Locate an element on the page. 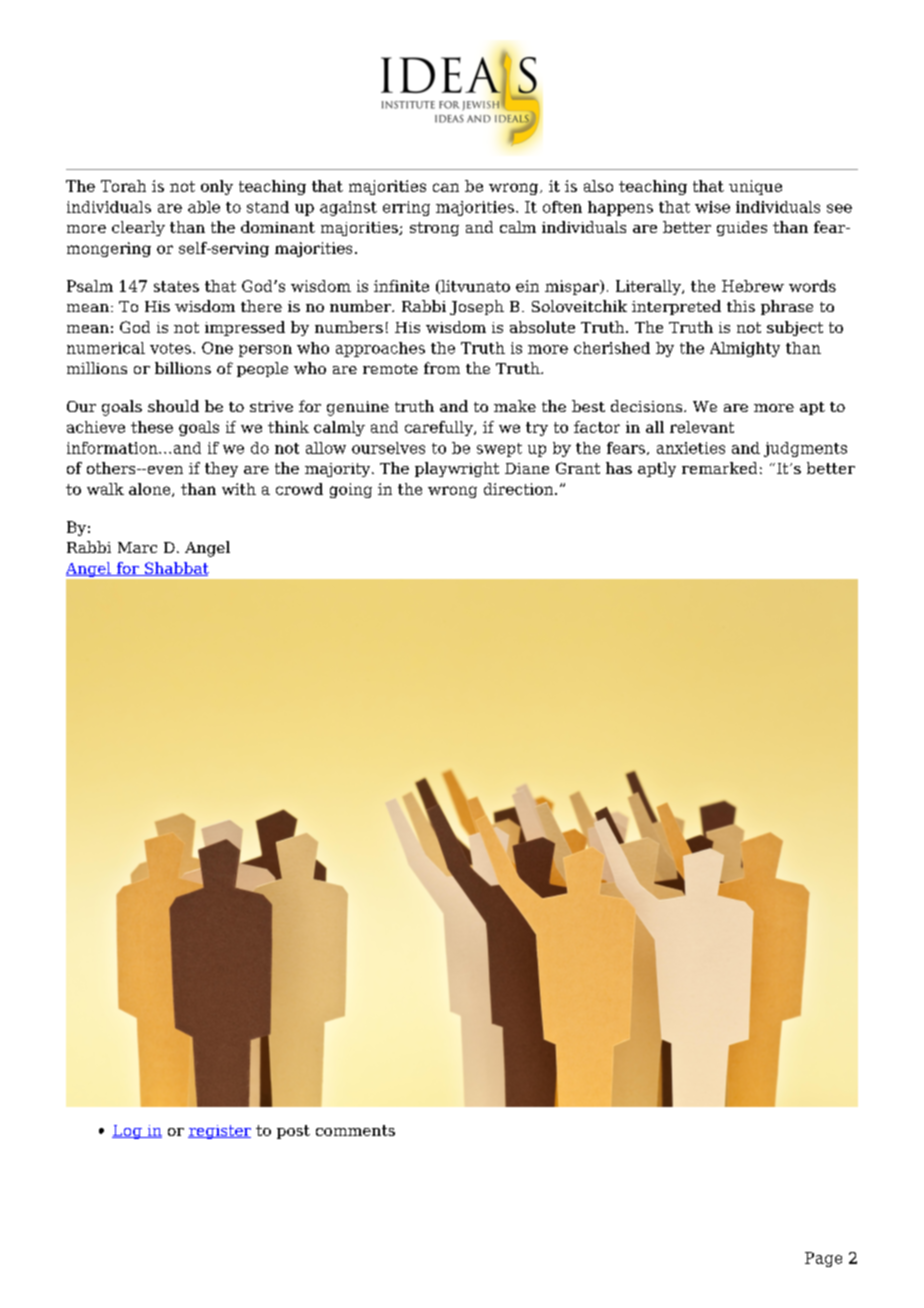 The height and width of the page is (1308, 924). strong is located at coordinates (434, 229).
